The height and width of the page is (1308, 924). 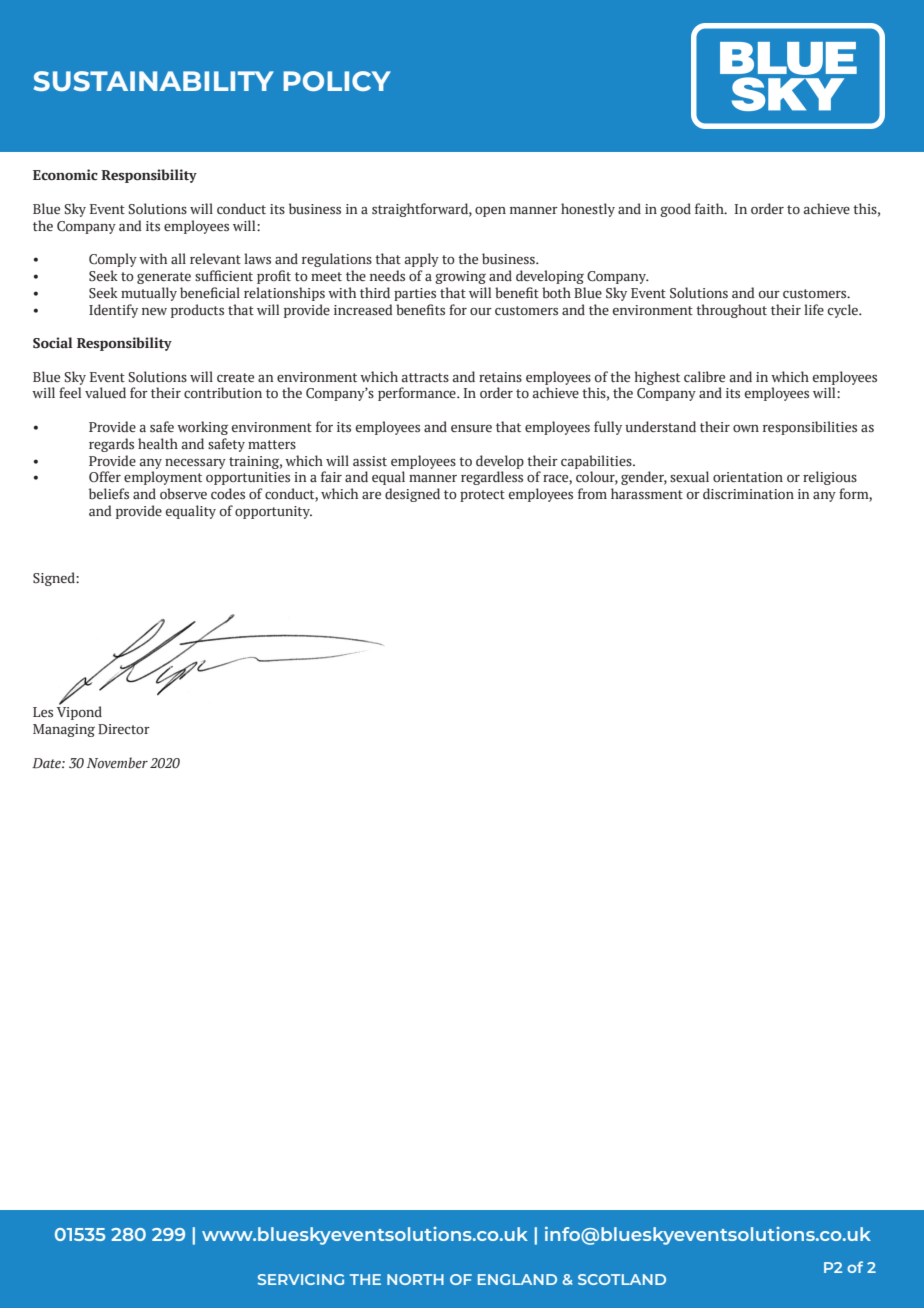 I want to click on SUSTAINABILITY, so click(x=154, y=81).
